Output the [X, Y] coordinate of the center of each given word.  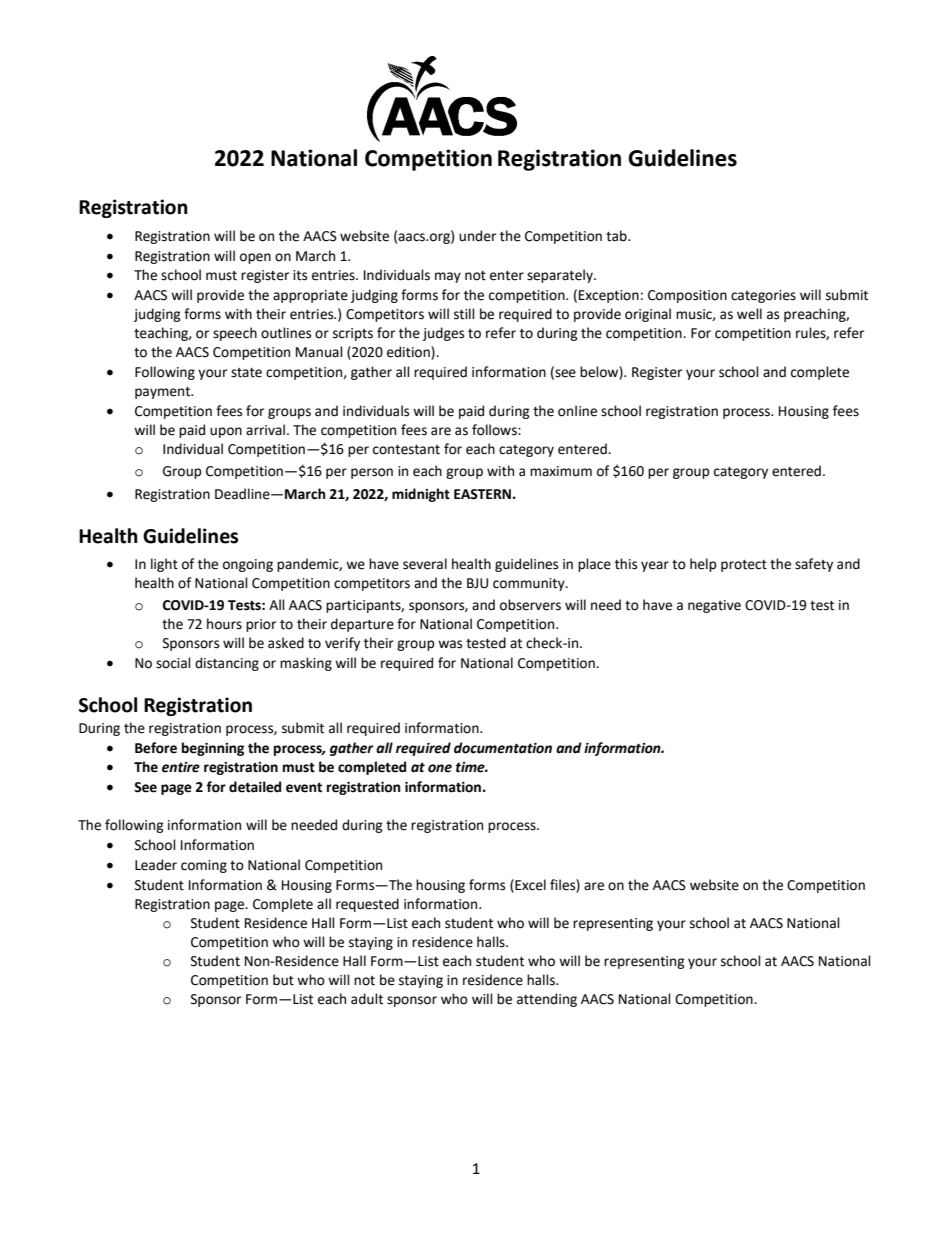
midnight [421, 495]
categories [763, 296]
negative [714, 606]
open [255, 258]
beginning [213, 749]
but [283, 980]
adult [367, 999]
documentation [503, 748]
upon [226, 432]
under [477, 236]
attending [547, 1000]
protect [744, 566]
